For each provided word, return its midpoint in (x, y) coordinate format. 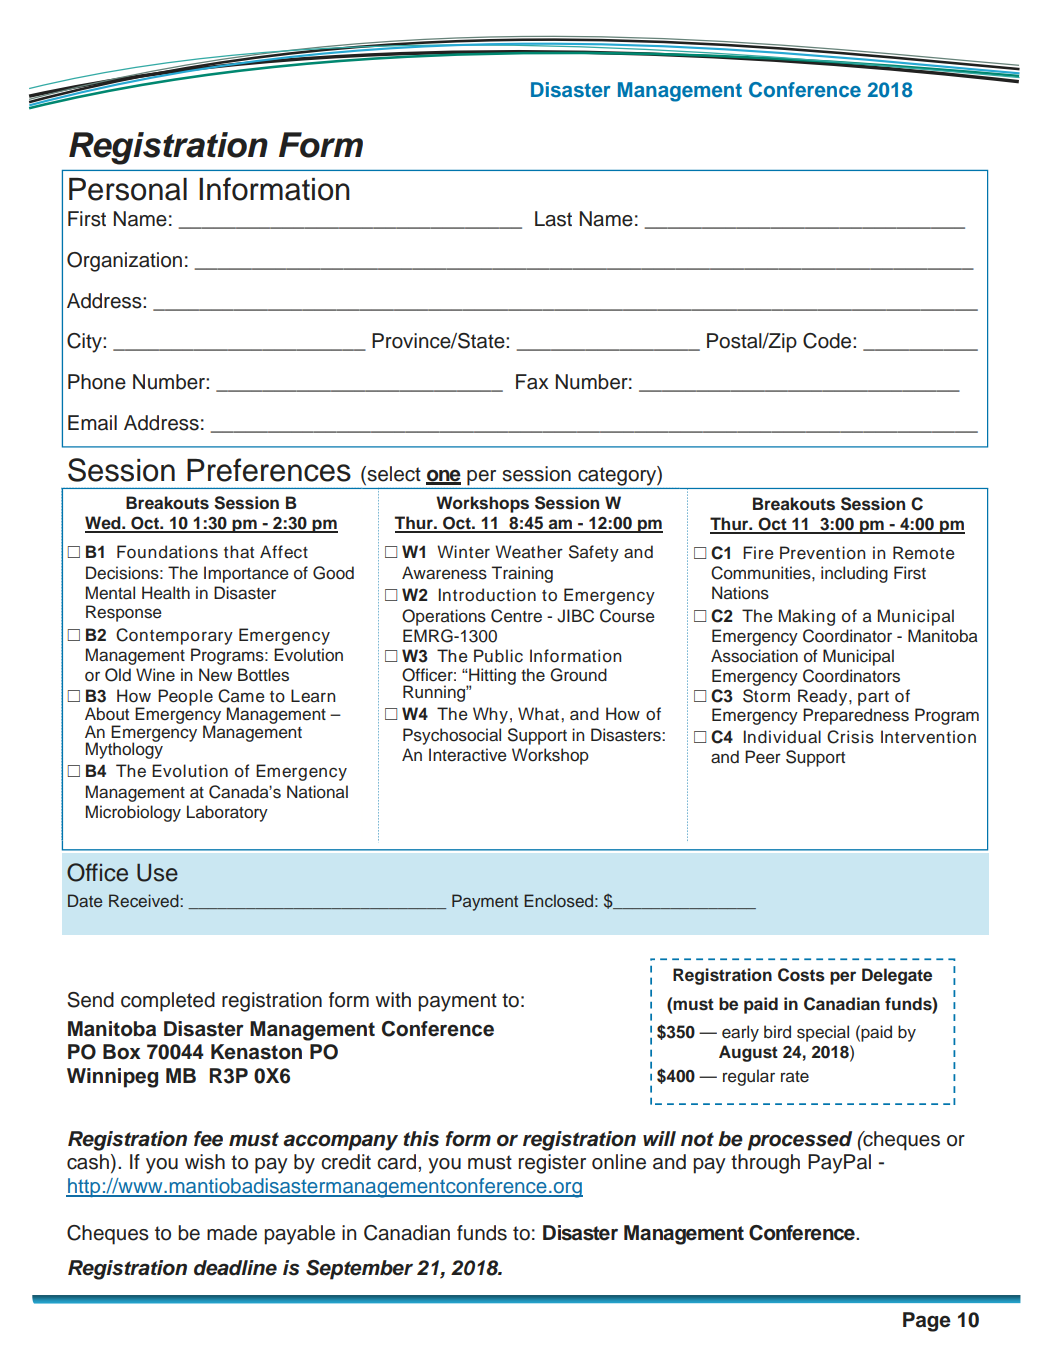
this (421, 1139)
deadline (235, 1268)
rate (795, 1077)
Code (828, 341)
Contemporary (174, 636)
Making (807, 617)
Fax (532, 382)
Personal (128, 189)
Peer (763, 757)
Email (92, 423)
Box (122, 1052)
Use (157, 873)
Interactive (468, 755)
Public (498, 656)
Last (553, 219)
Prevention (822, 553)
